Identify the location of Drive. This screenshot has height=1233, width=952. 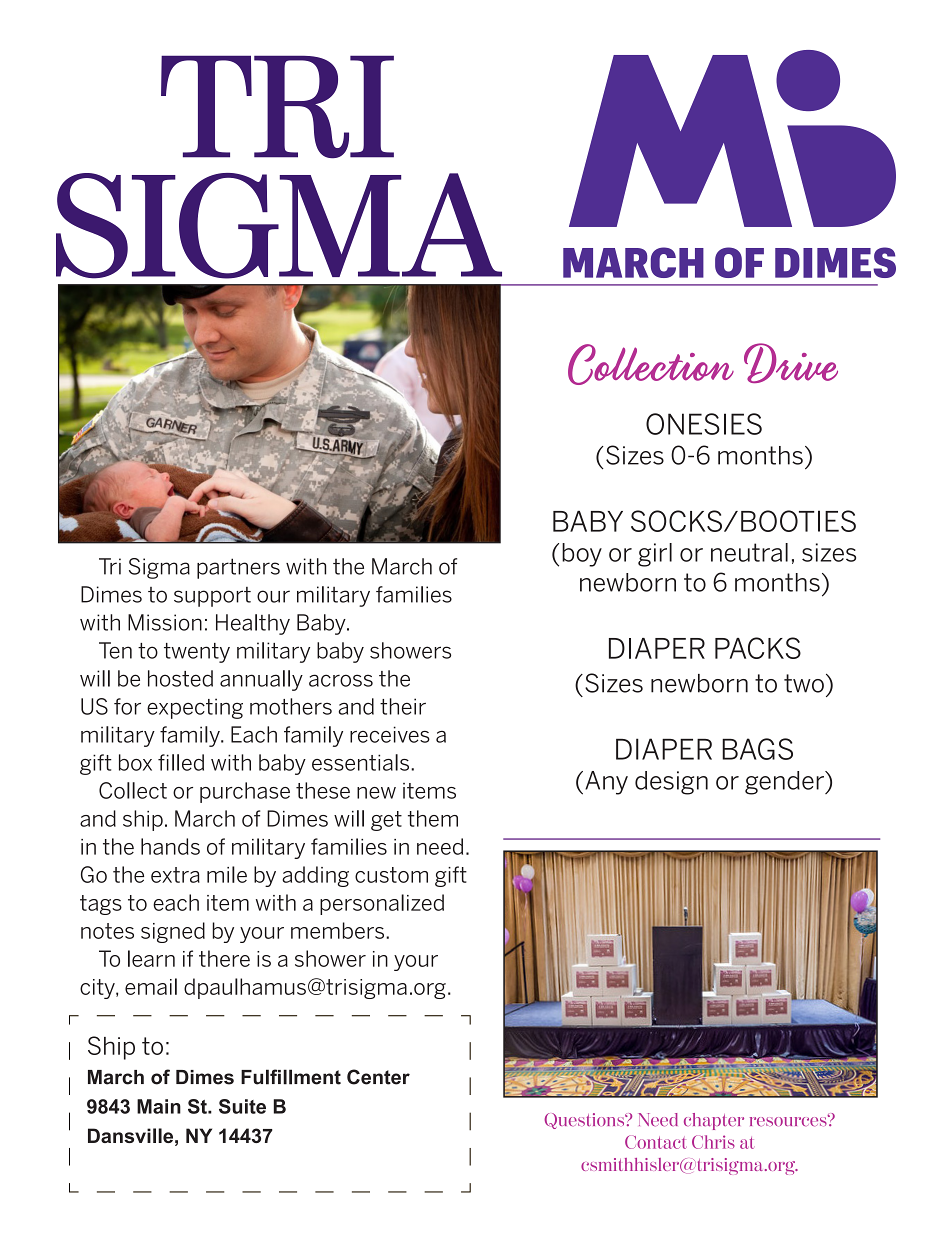
(791, 363).
